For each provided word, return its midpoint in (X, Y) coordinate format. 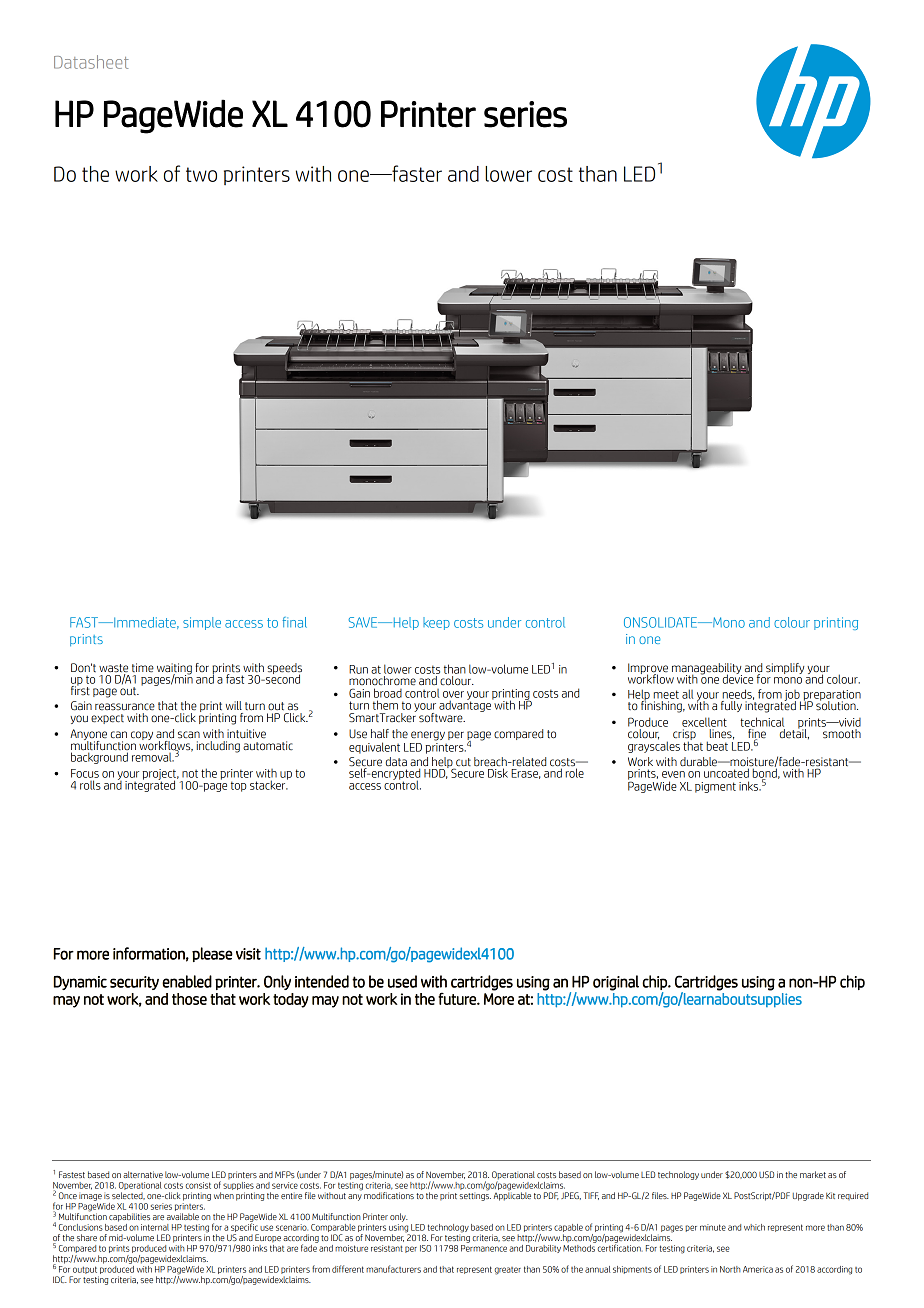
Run (358, 669)
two (201, 174)
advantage (466, 705)
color (795, 622)
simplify (785, 668)
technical (762, 722)
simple (202, 623)
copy (142, 735)
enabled (187, 981)
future (458, 998)
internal (155, 1227)
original (616, 983)
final (294, 622)
